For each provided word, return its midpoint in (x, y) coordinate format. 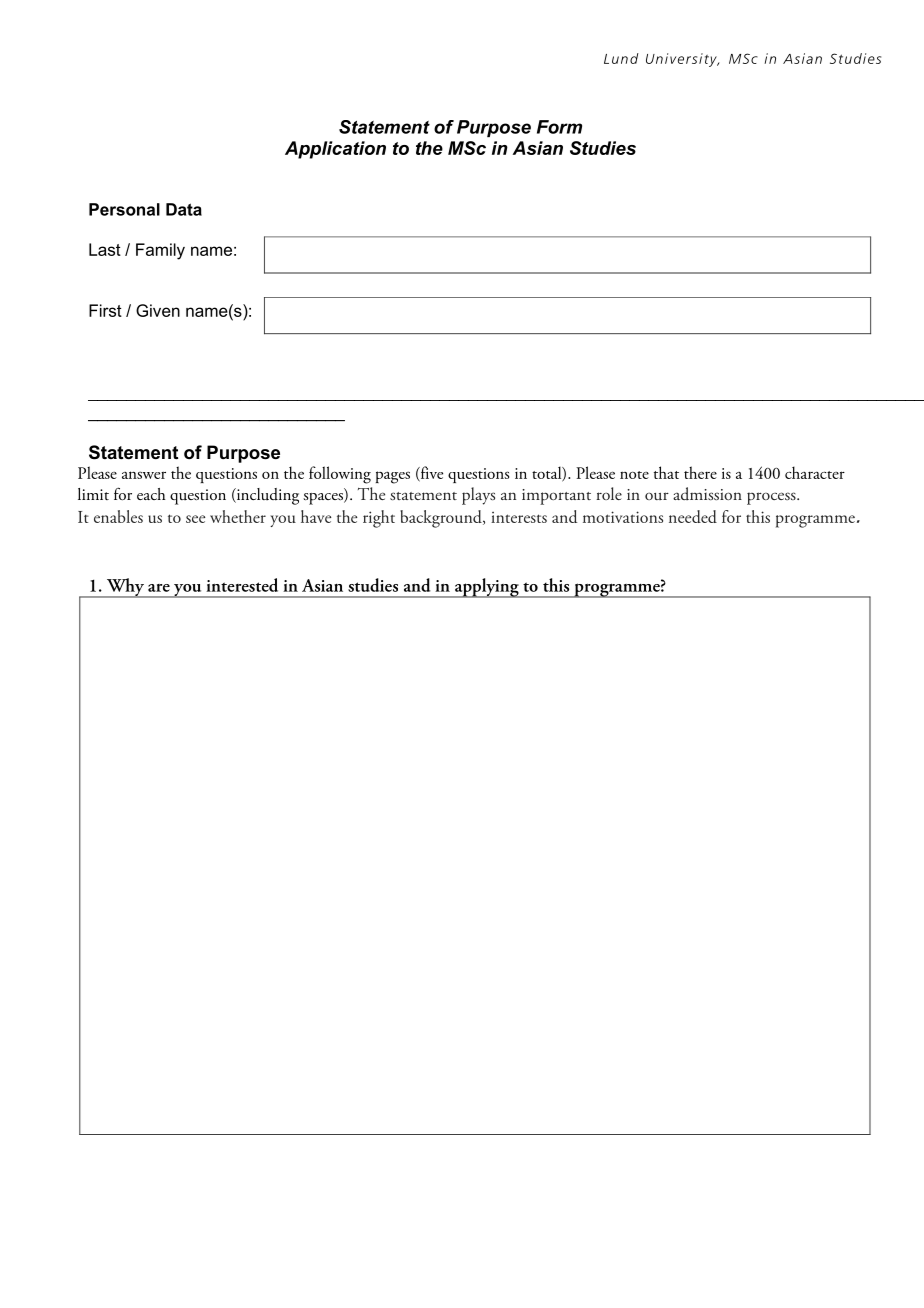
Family (160, 251)
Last (105, 249)
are (159, 588)
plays (478, 496)
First (105, 310)
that (666, 472)
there (700, 472)
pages (393, 477)
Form (559, 127)
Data (184, 209)
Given (158, 310)
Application (335, 150)
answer (144, 475)
